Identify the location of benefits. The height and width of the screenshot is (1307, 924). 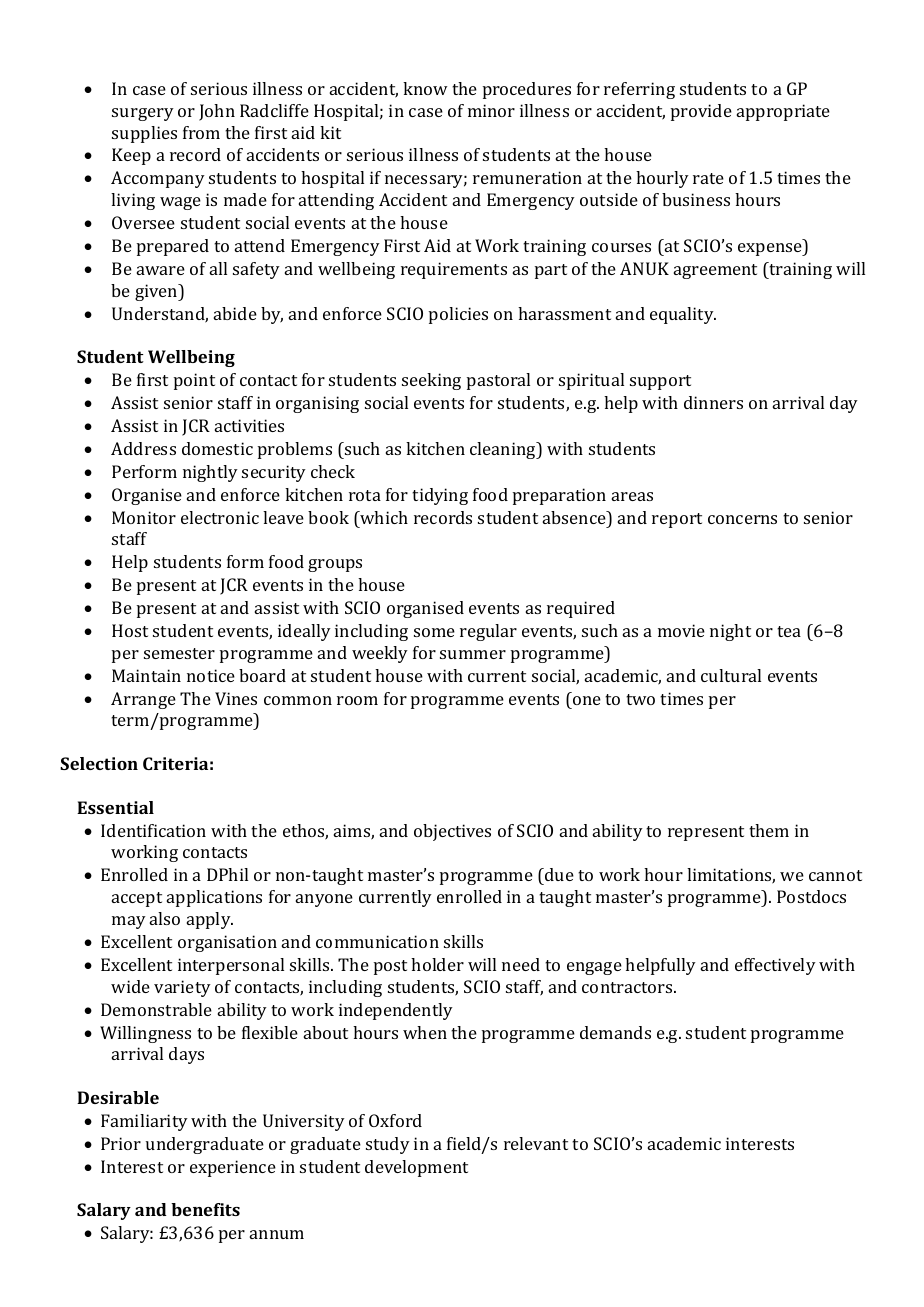
(205, 1209).
